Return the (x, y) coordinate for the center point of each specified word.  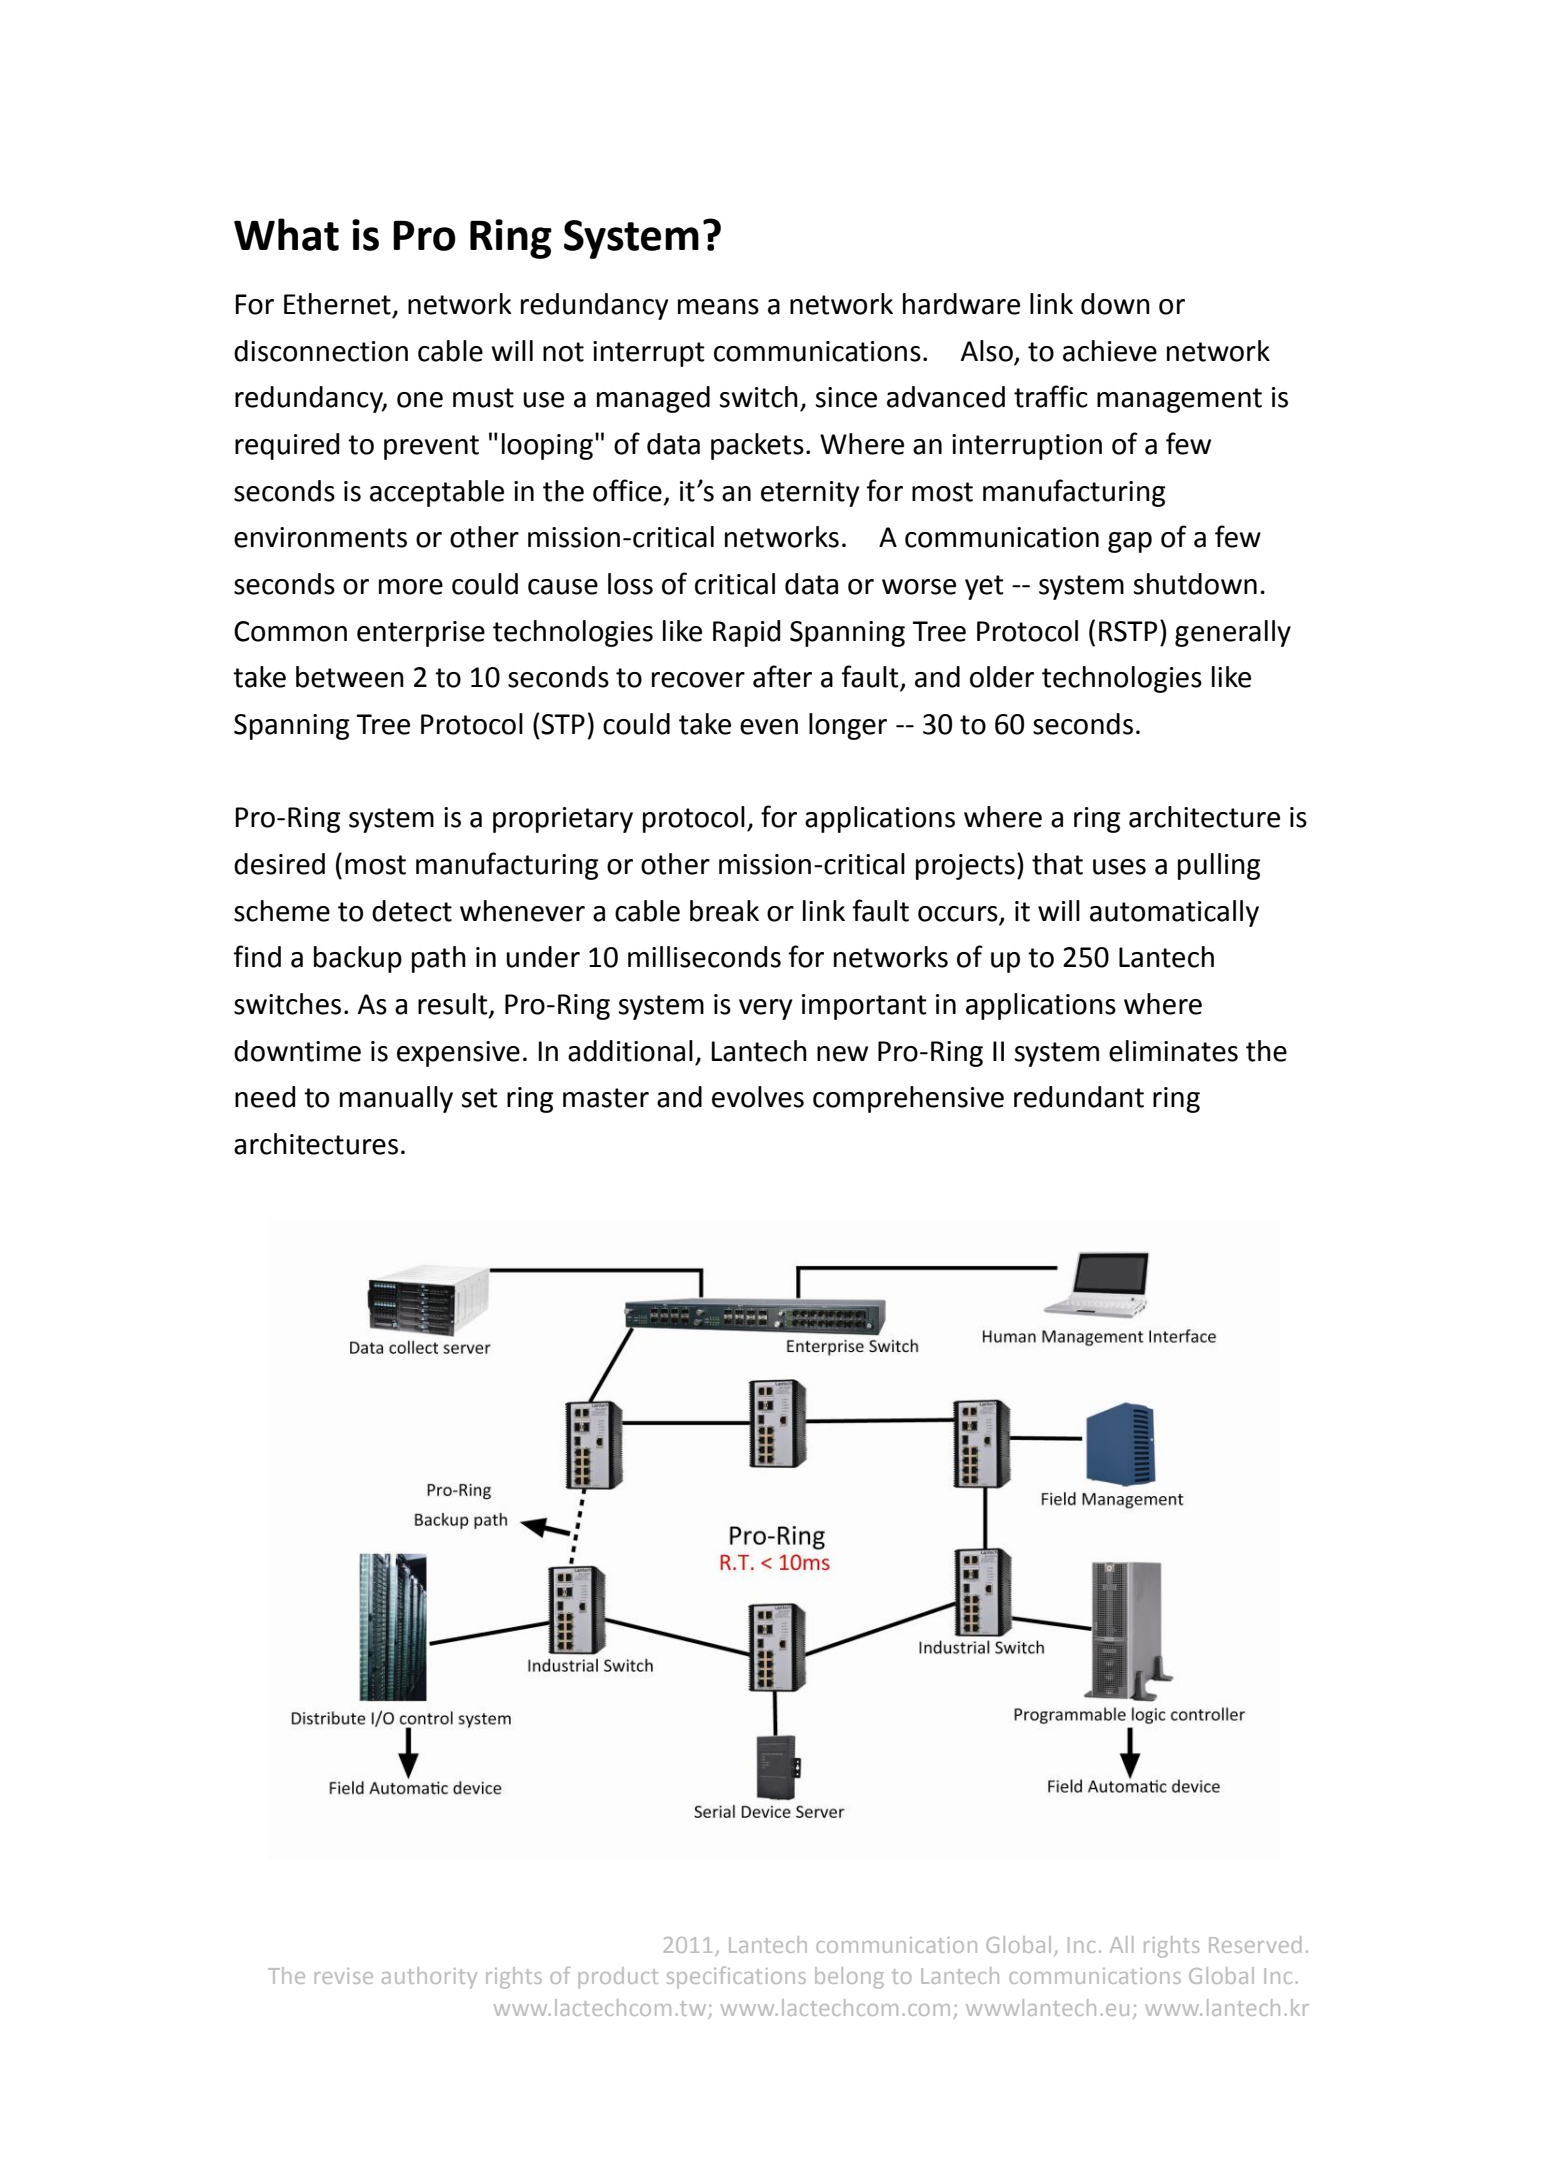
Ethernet (337, 304)
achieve (1110, 351)
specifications (736, 1977)
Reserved (1255, 1944)
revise (344, 1976)
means (718, 307)
